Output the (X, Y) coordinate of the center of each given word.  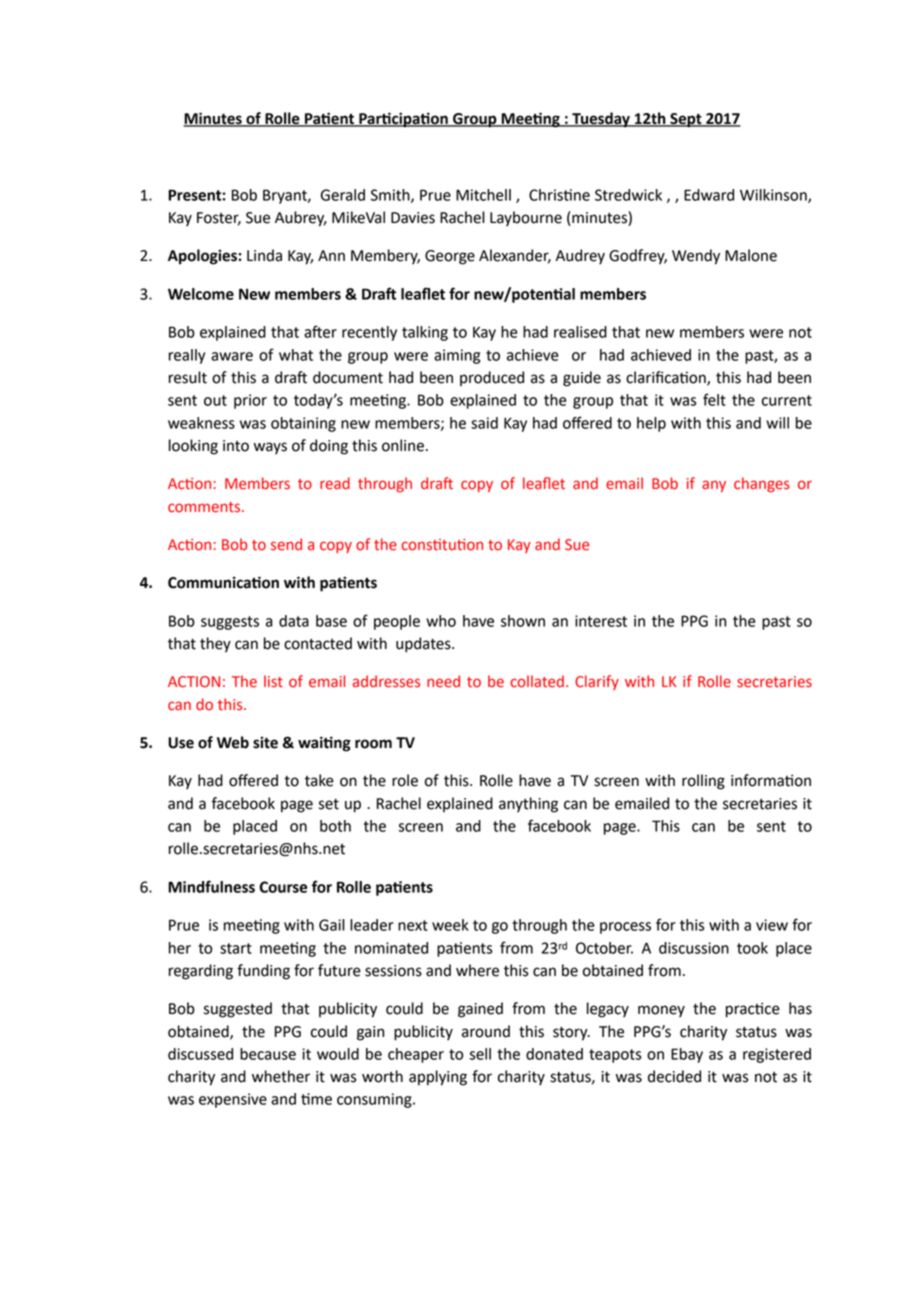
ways (270, 448)
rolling (703, 782)
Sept (686, 120)
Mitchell (483, 195)
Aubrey (301, 219)
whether (281, 1076)
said (484, 423)
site (265, 742)
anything (528, 805)
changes (762, 484)
